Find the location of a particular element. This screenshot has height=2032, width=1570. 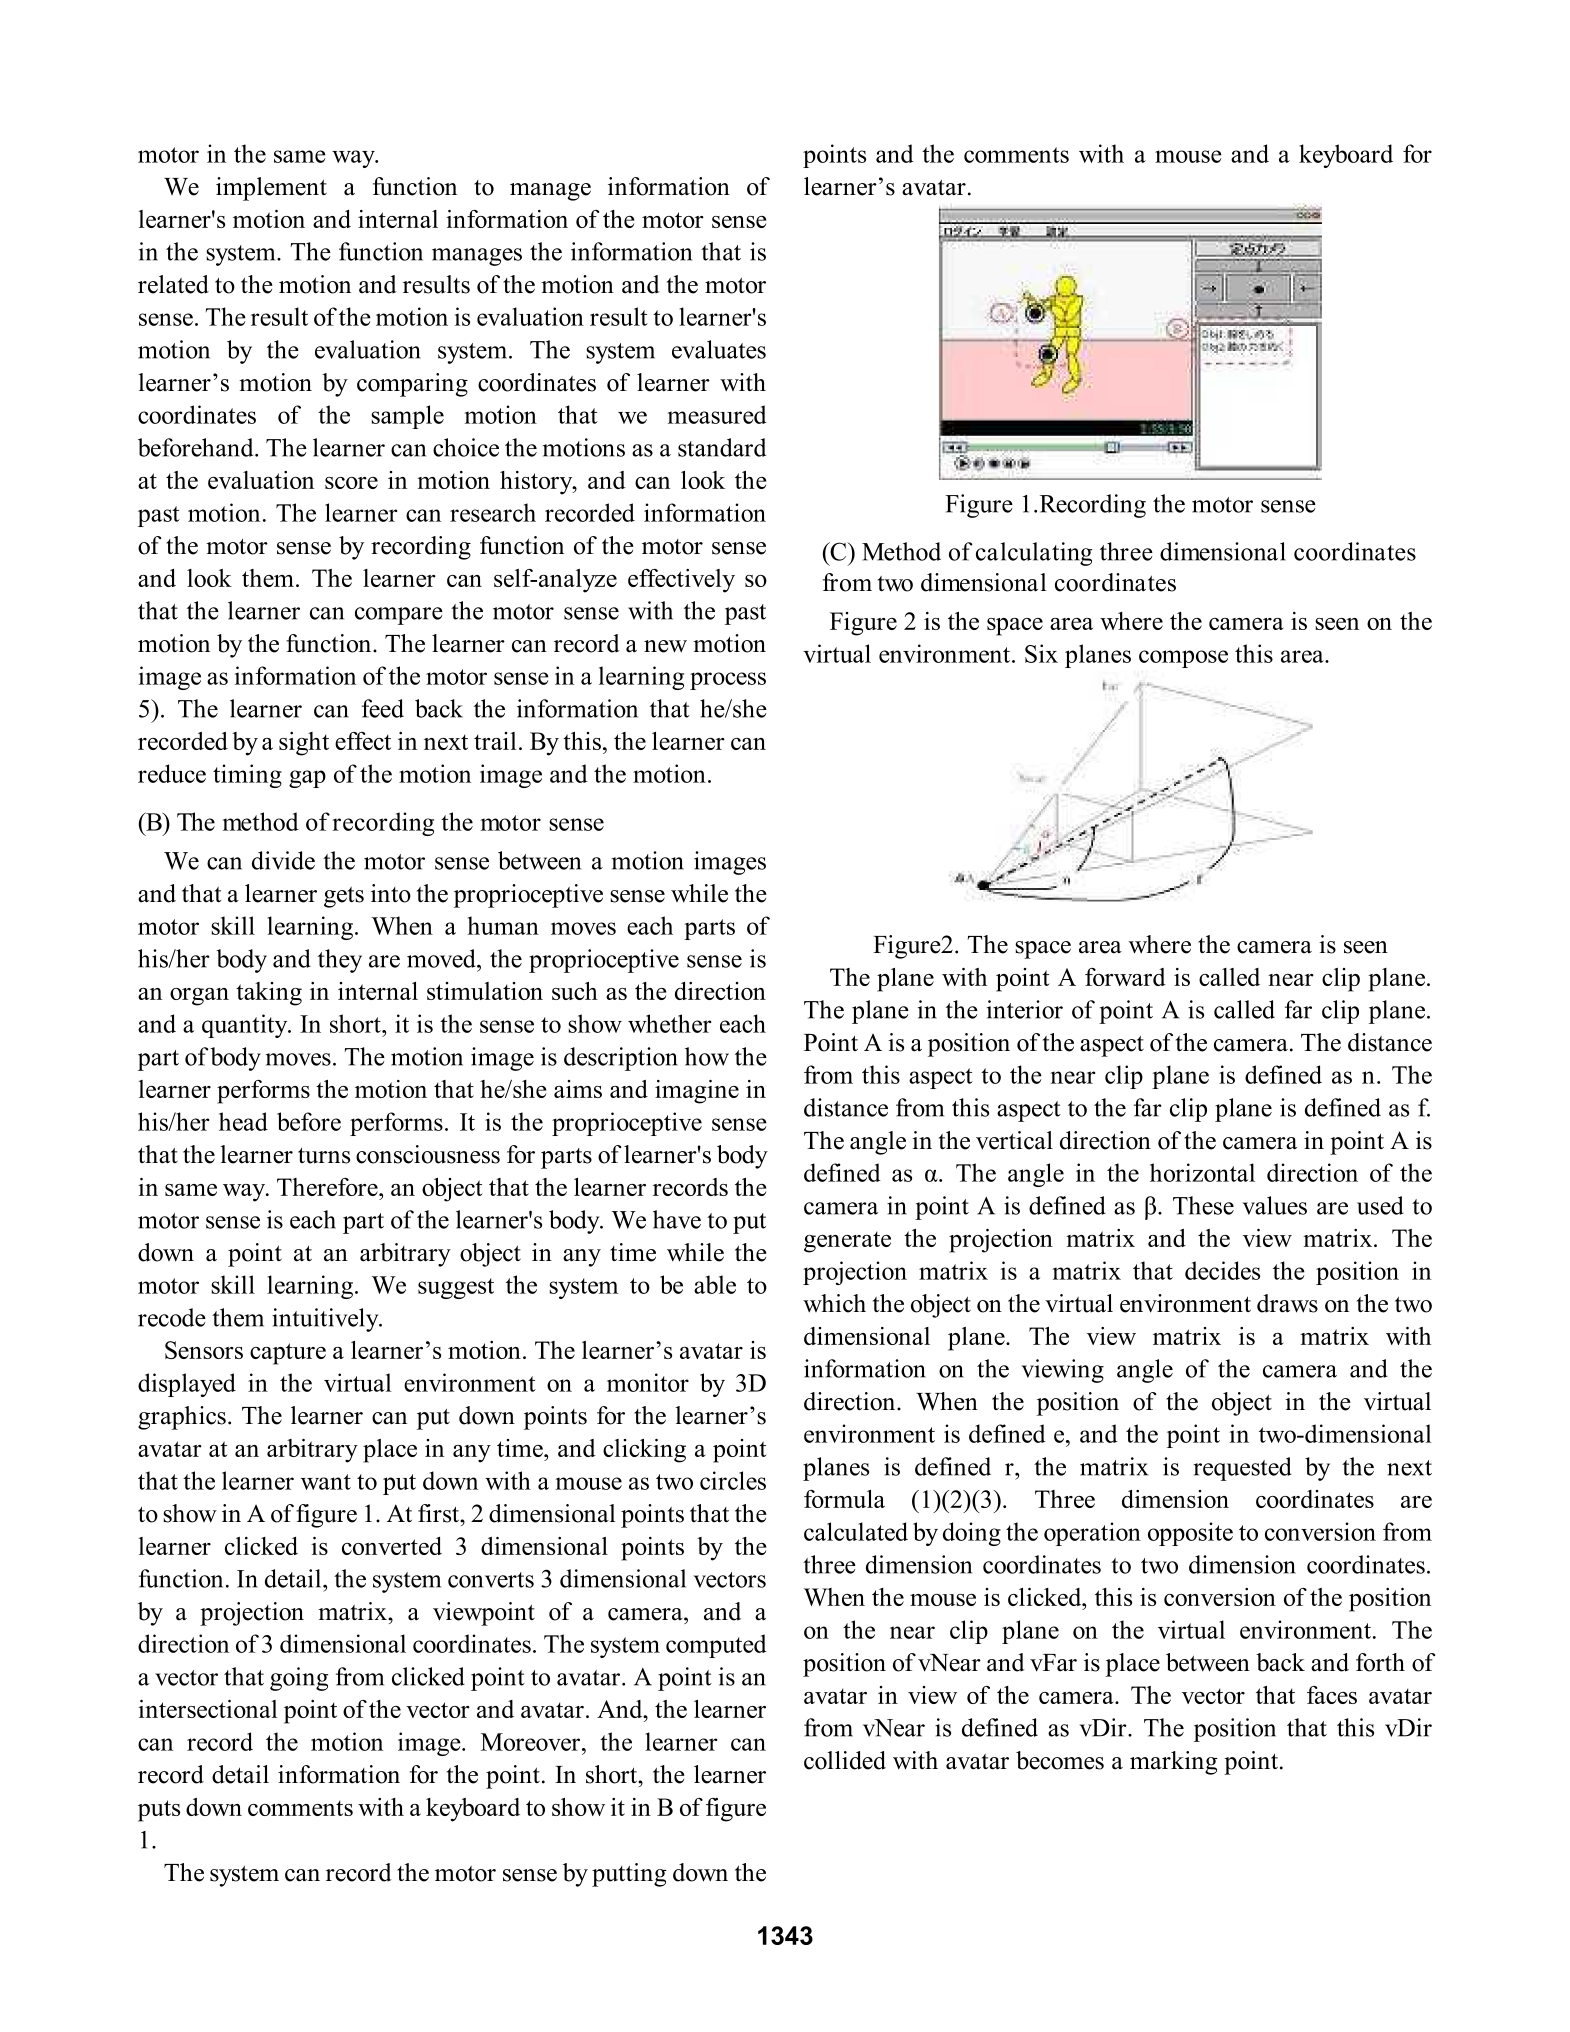

score is located at coordinates (351, 483).
